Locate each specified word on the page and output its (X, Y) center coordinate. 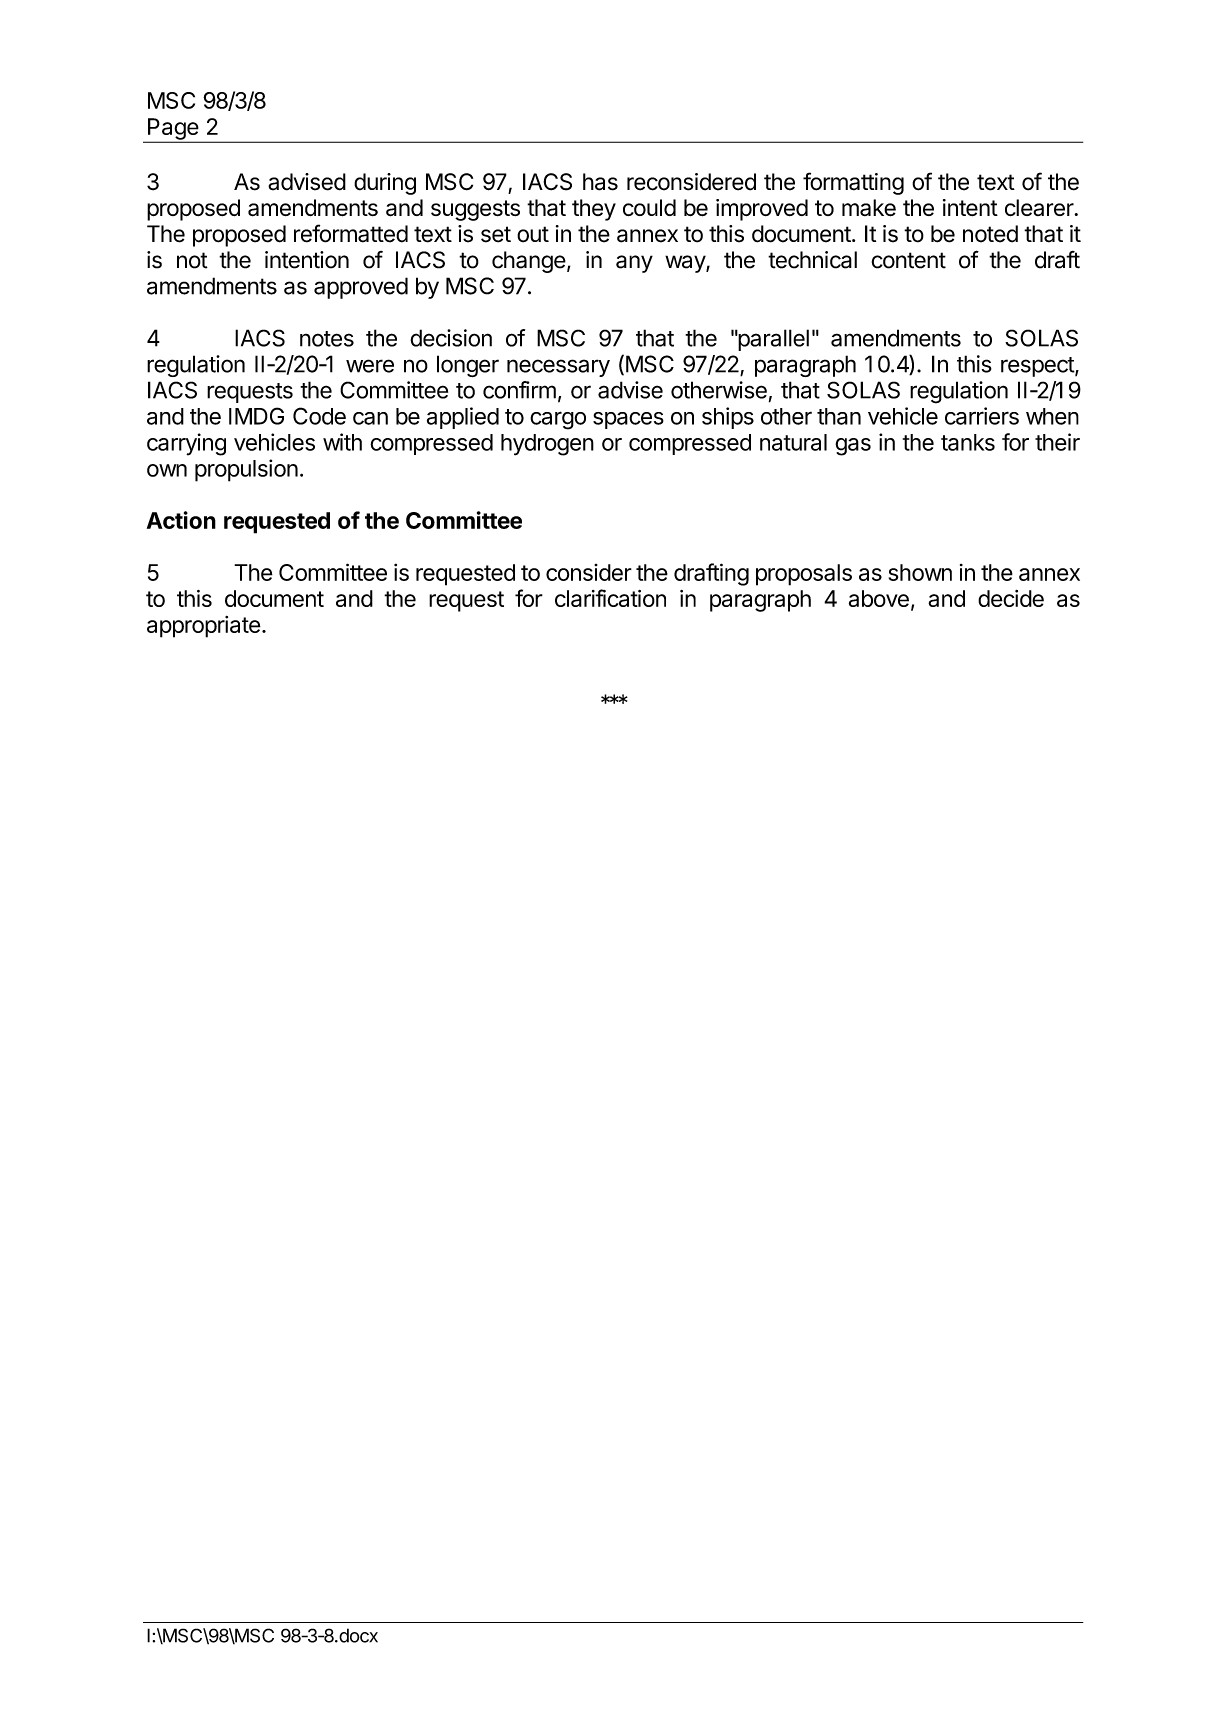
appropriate (204, 627)
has (600, 182)
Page (173, 130)
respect (1038, 367)
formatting (853, 183)
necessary (558, 368)
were (370, 366)
